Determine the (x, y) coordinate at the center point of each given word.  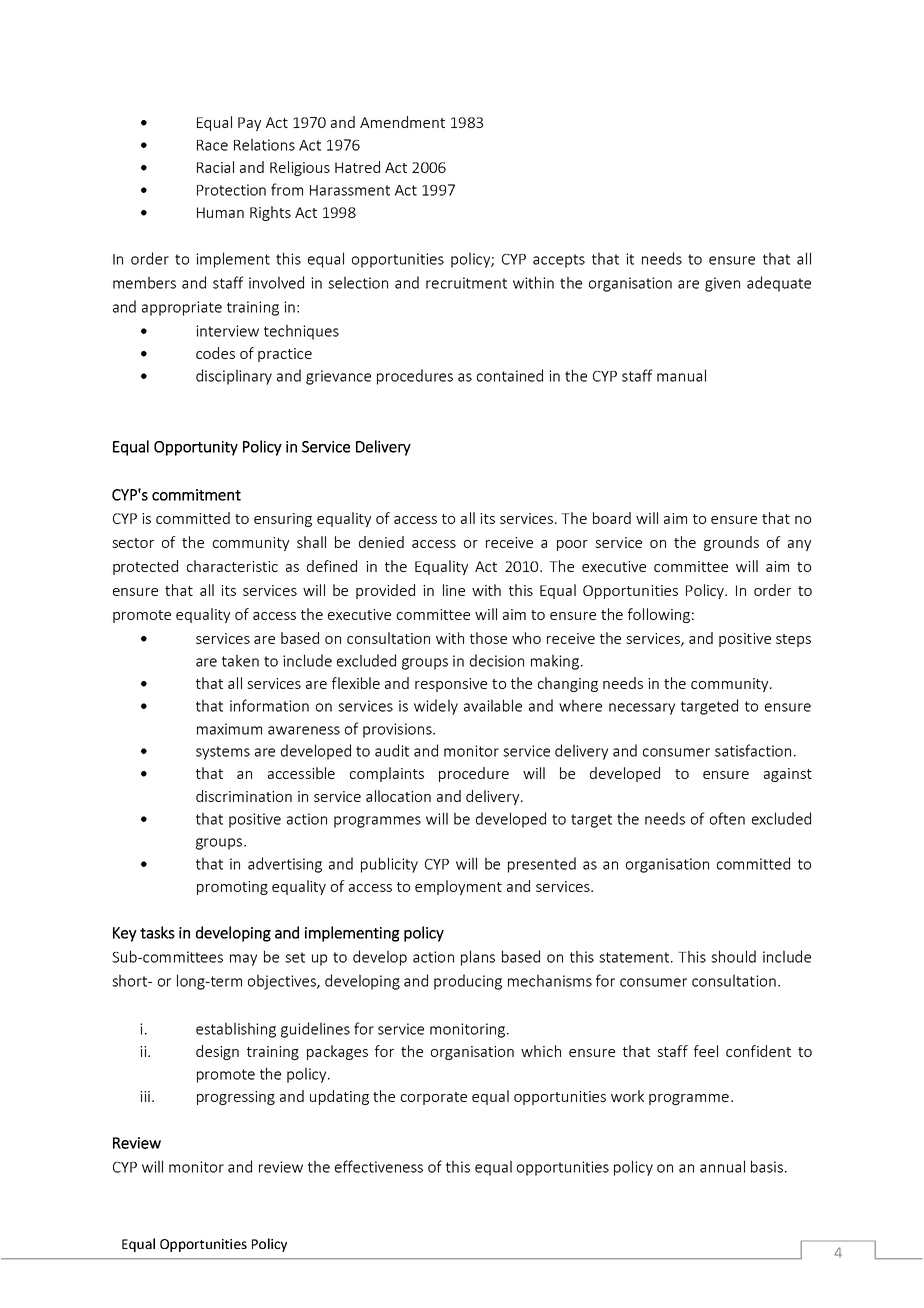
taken (240, 660)
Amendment (402, 122)
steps (793, 640)
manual (681, 375)
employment (458, 887)
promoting (232, 888)
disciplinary (234, 377)
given (722, 284)
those (488, 638)
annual (722, 1166)
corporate (434, 1098)
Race (212, 145)
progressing (236, 1098)
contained (510, 375)
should (733, 956)
